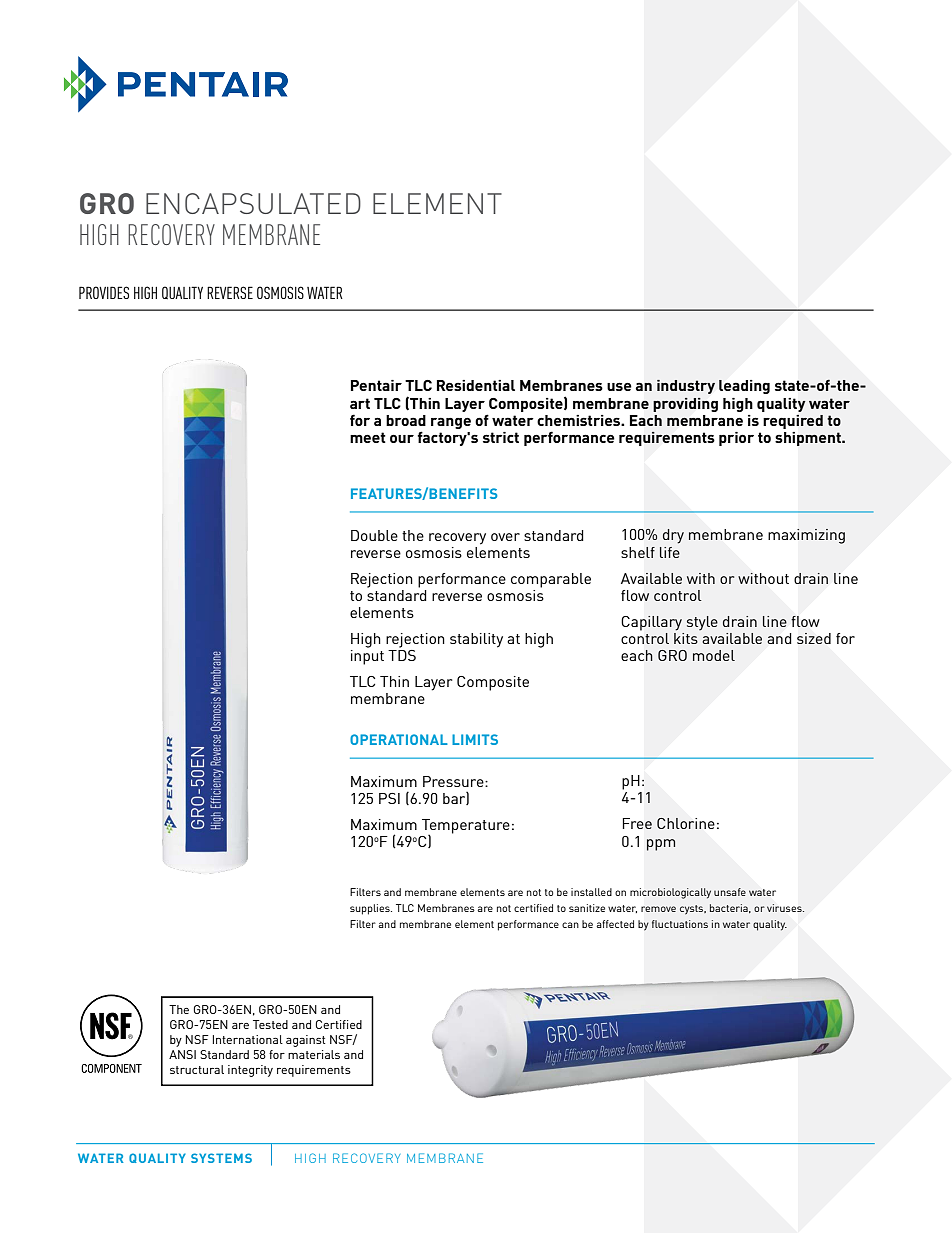 This page has width=952, height=1233. I want to click on ENCAPSULATED, so click(253, 203).
